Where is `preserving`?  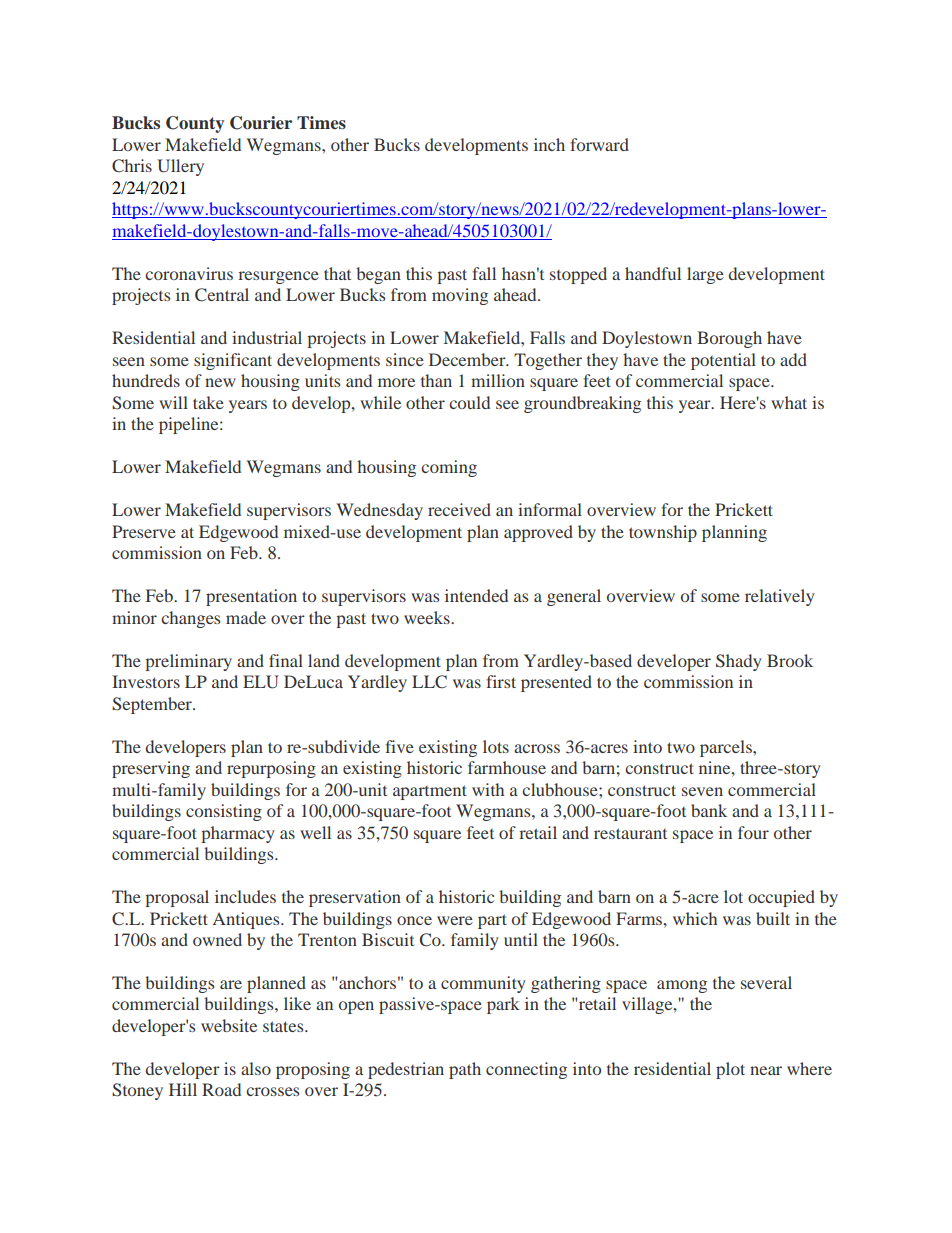
preserving is located at coordinates (151, 769).
